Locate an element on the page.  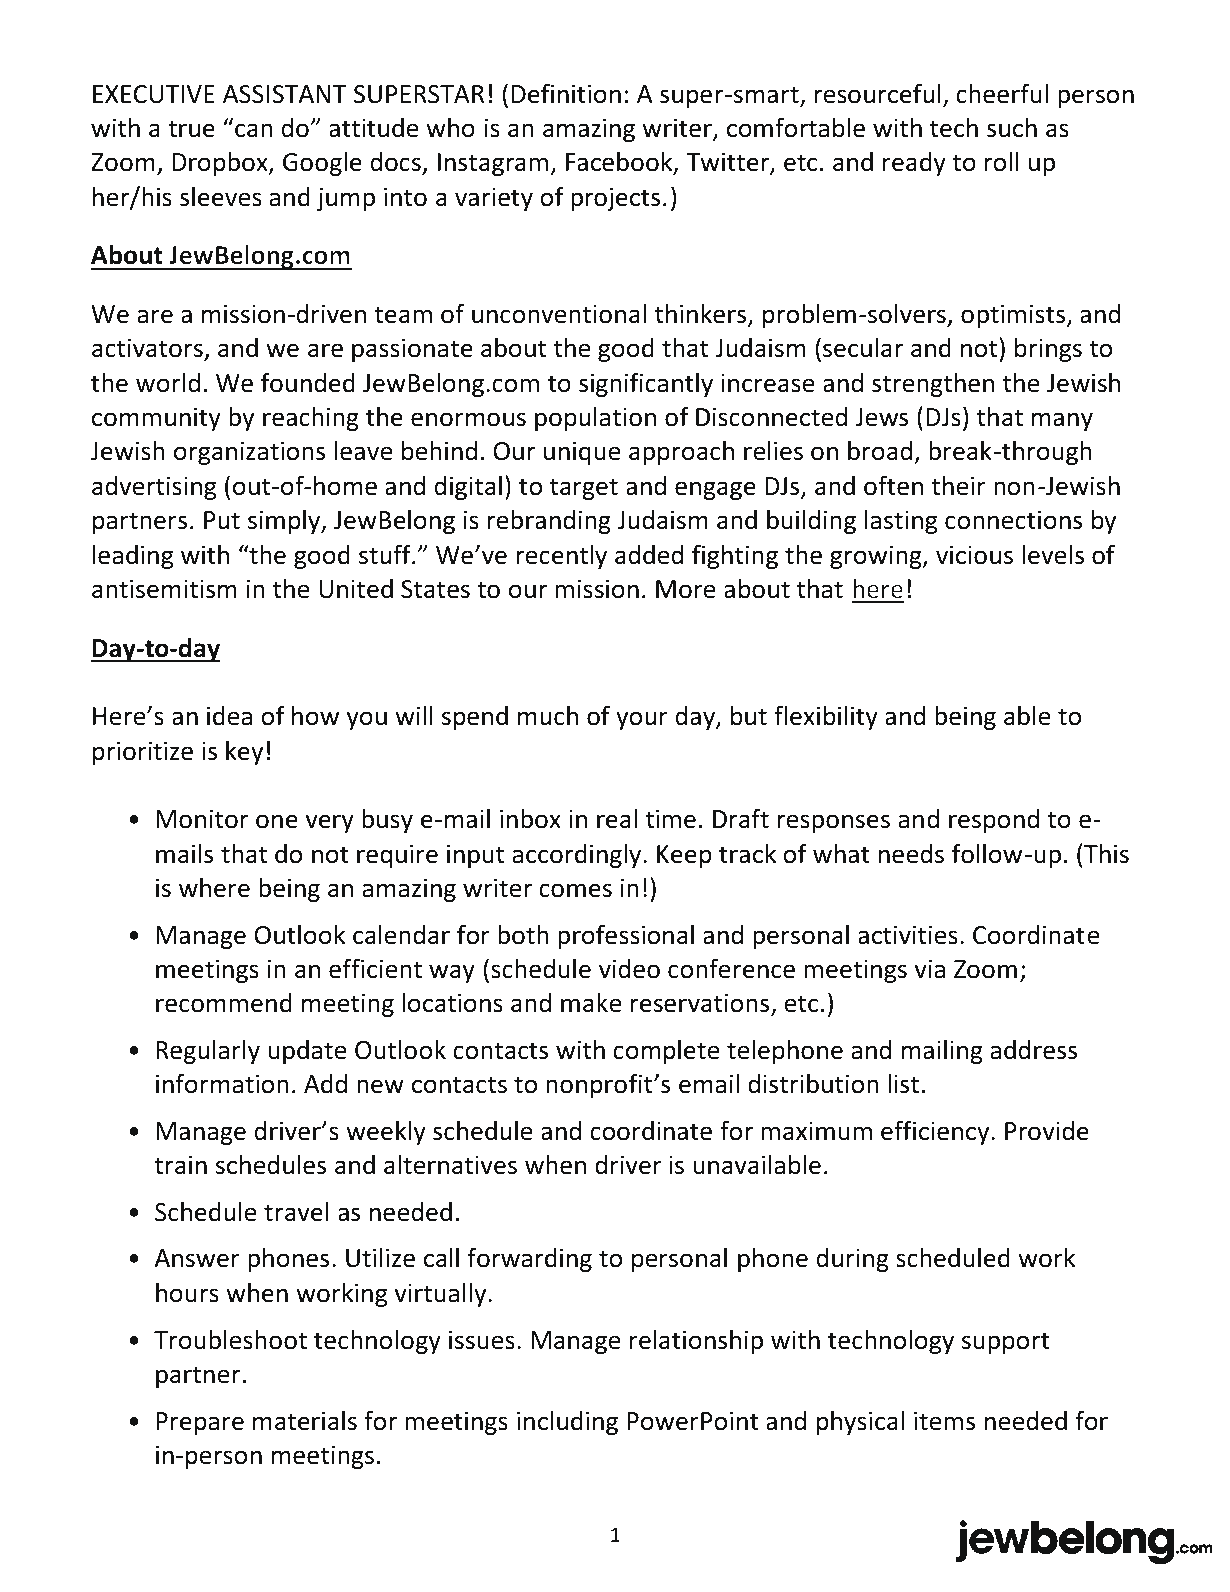
Troubleshoot is located at coordinates (230, 1340).
